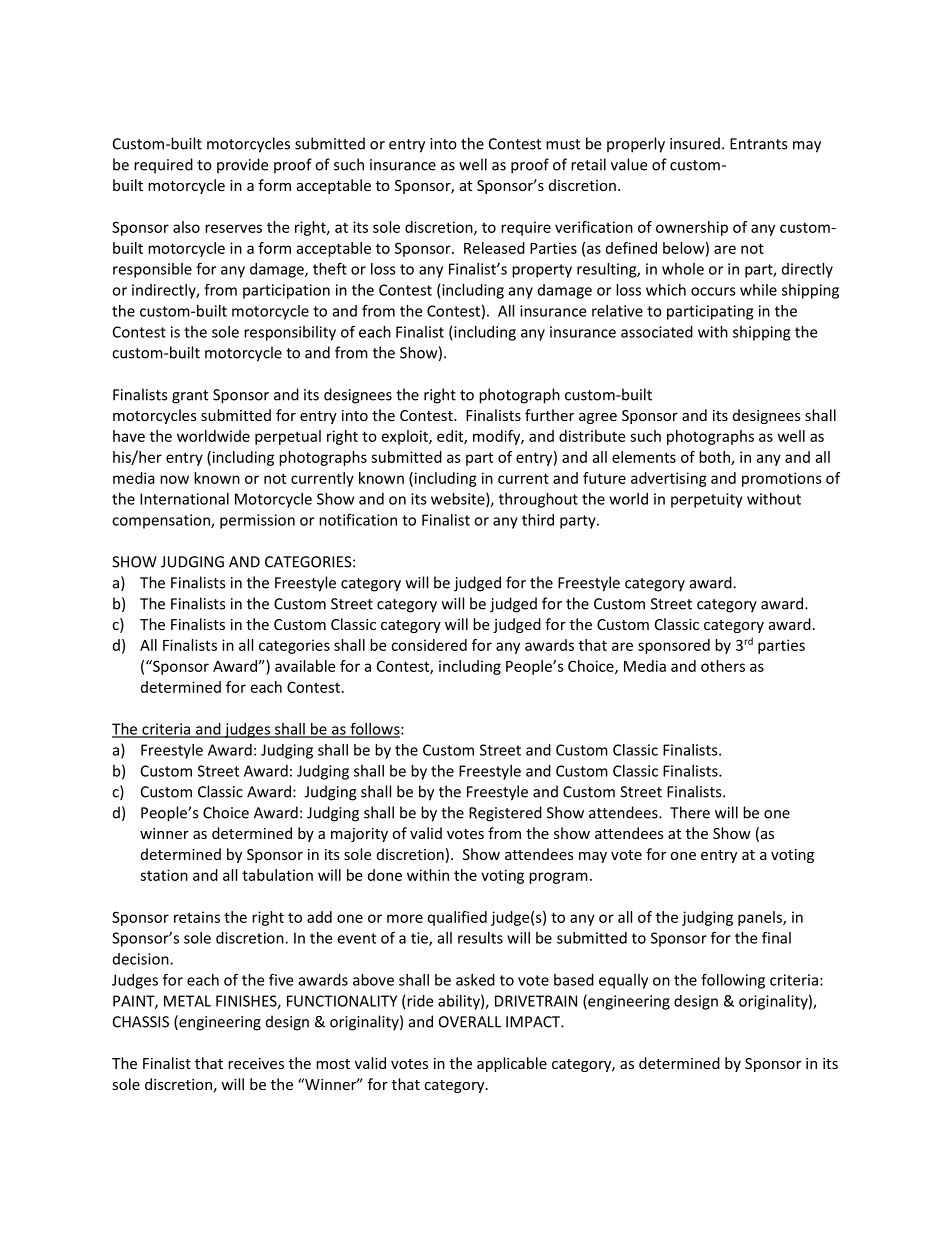 The height and width of the screenshot is (1233, 952). What do you see at coordinates (470, 1022) in the screenshot?
I see `OVERALL` at bounding box center [470, 1022].
